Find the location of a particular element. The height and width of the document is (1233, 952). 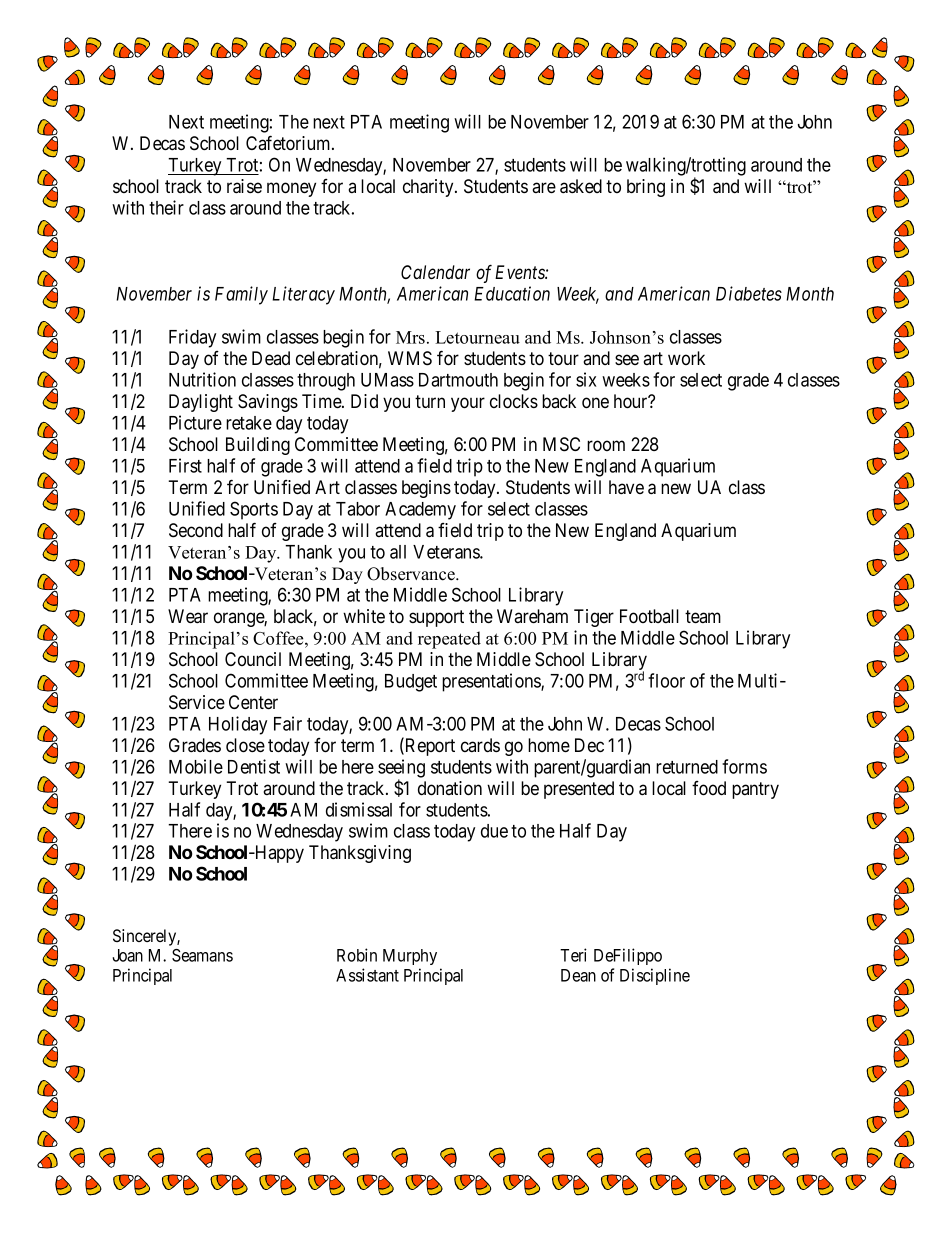

Holiday is located at coordinates (238, 725).
